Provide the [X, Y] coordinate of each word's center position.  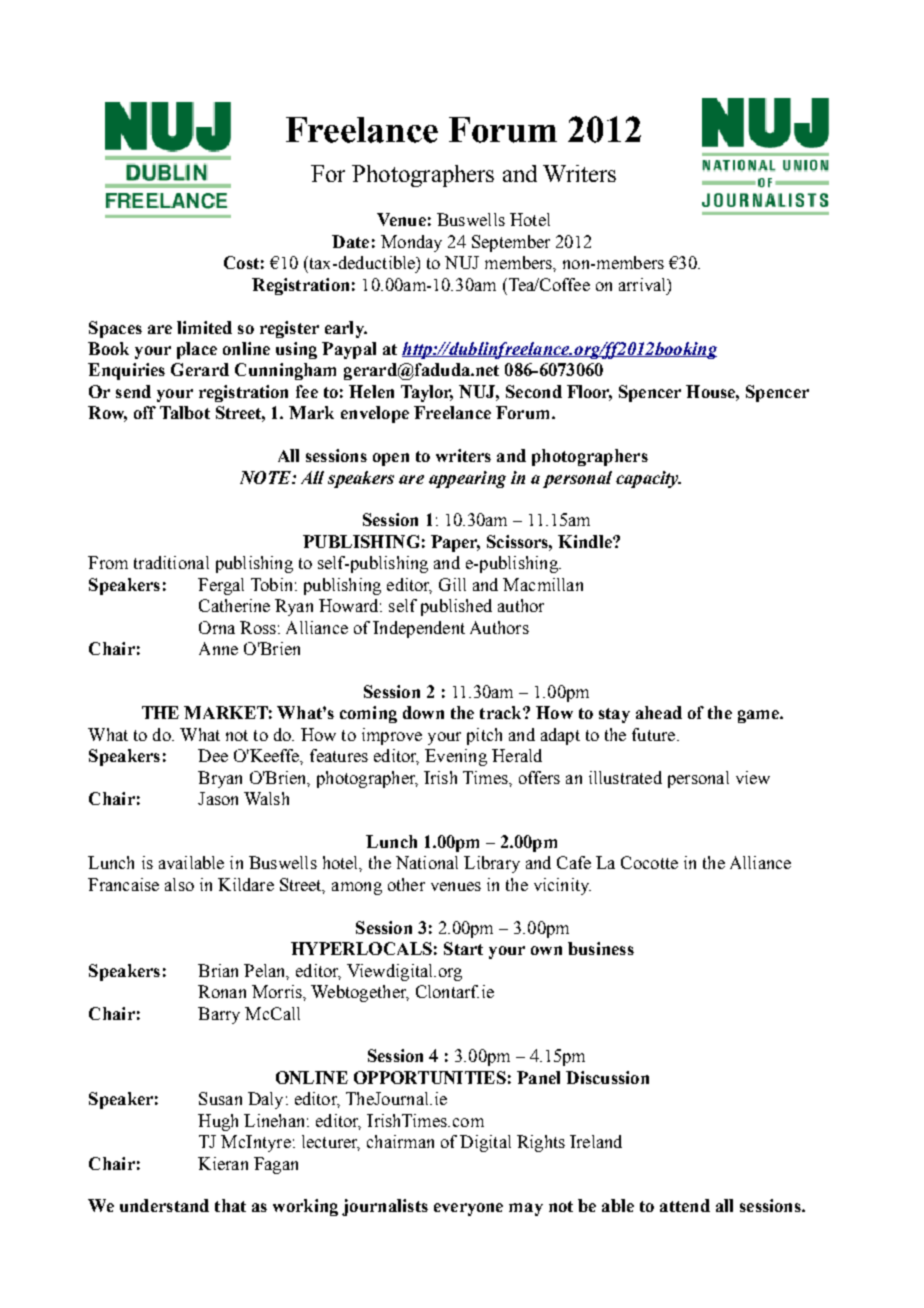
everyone [468, 1209]
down [423, 712]
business [601, 948]
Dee [213, 755]
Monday [411, 243]
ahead [659, 712]
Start [463, 948]
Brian [218, 970]
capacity [648, 479]
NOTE [266, 477]
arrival [644, 285]
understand [164, 1205]
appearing [467, 479]
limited [204, 327]
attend [685, 1205]
